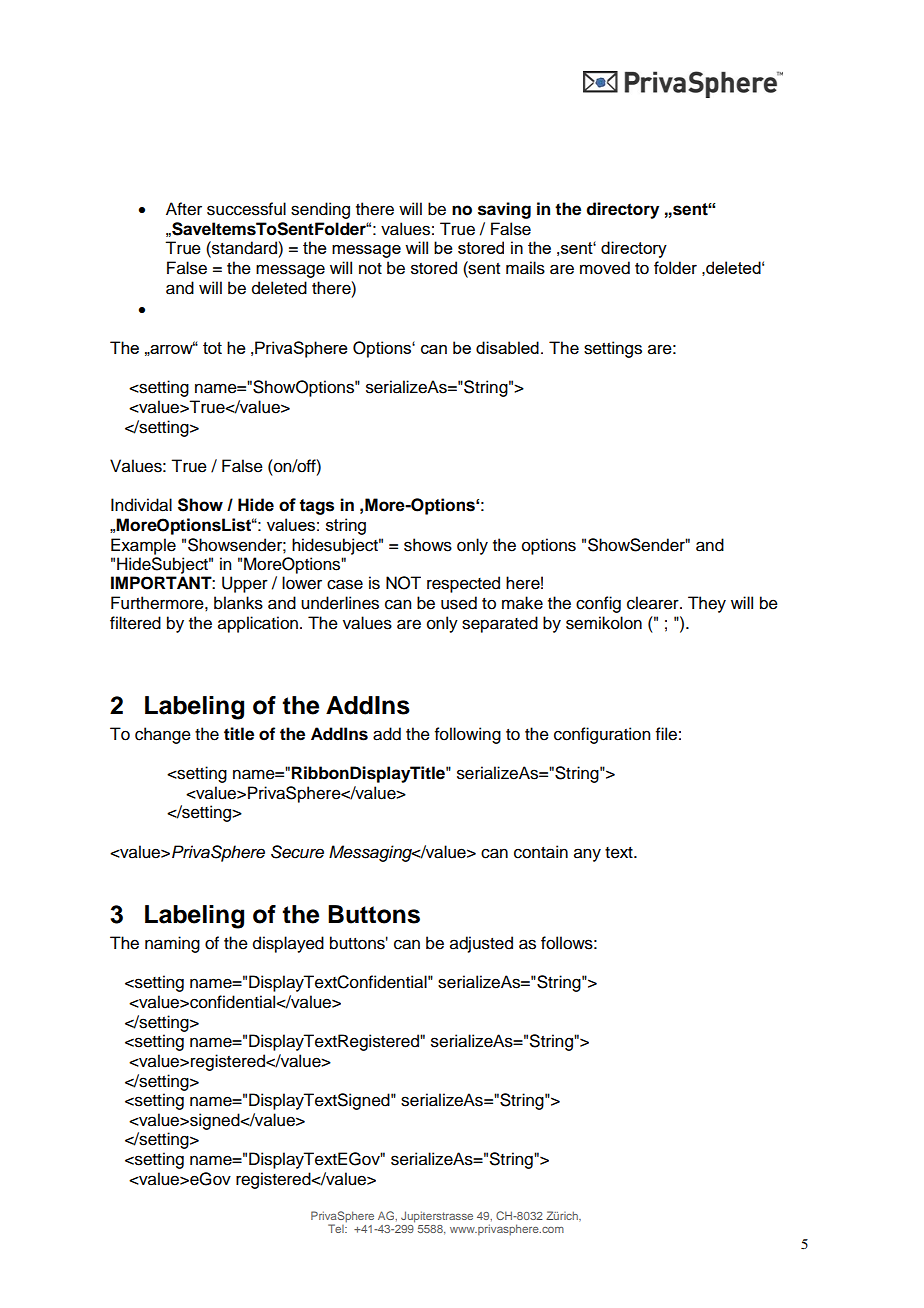 This screenshot has width=924, height=1308. Describe the element at coordinates (504, 210) in the screenshot. I see `saving` at that location.
